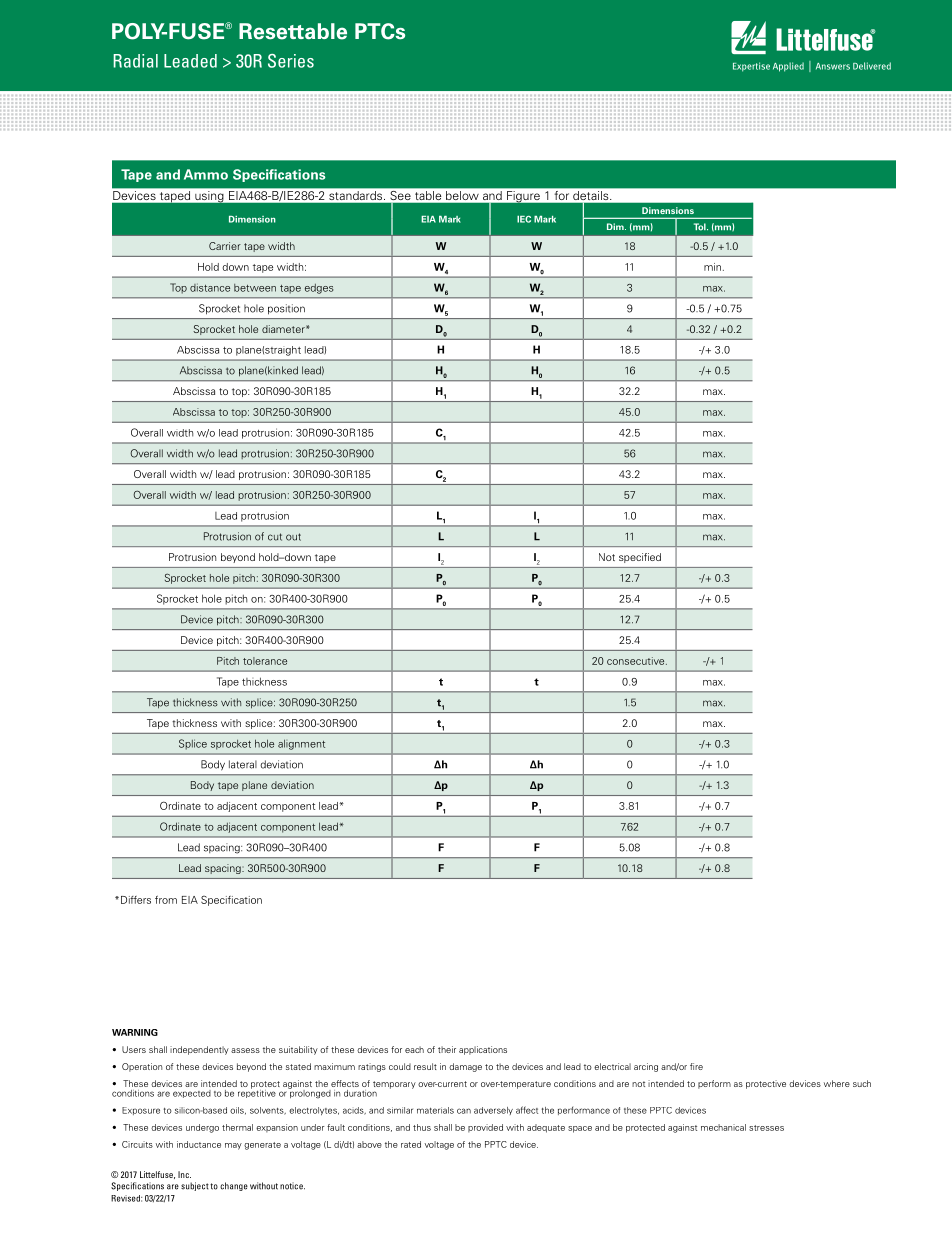  Describe the element at coordinates (640, 558) in the page. I see `specified` at that location.
